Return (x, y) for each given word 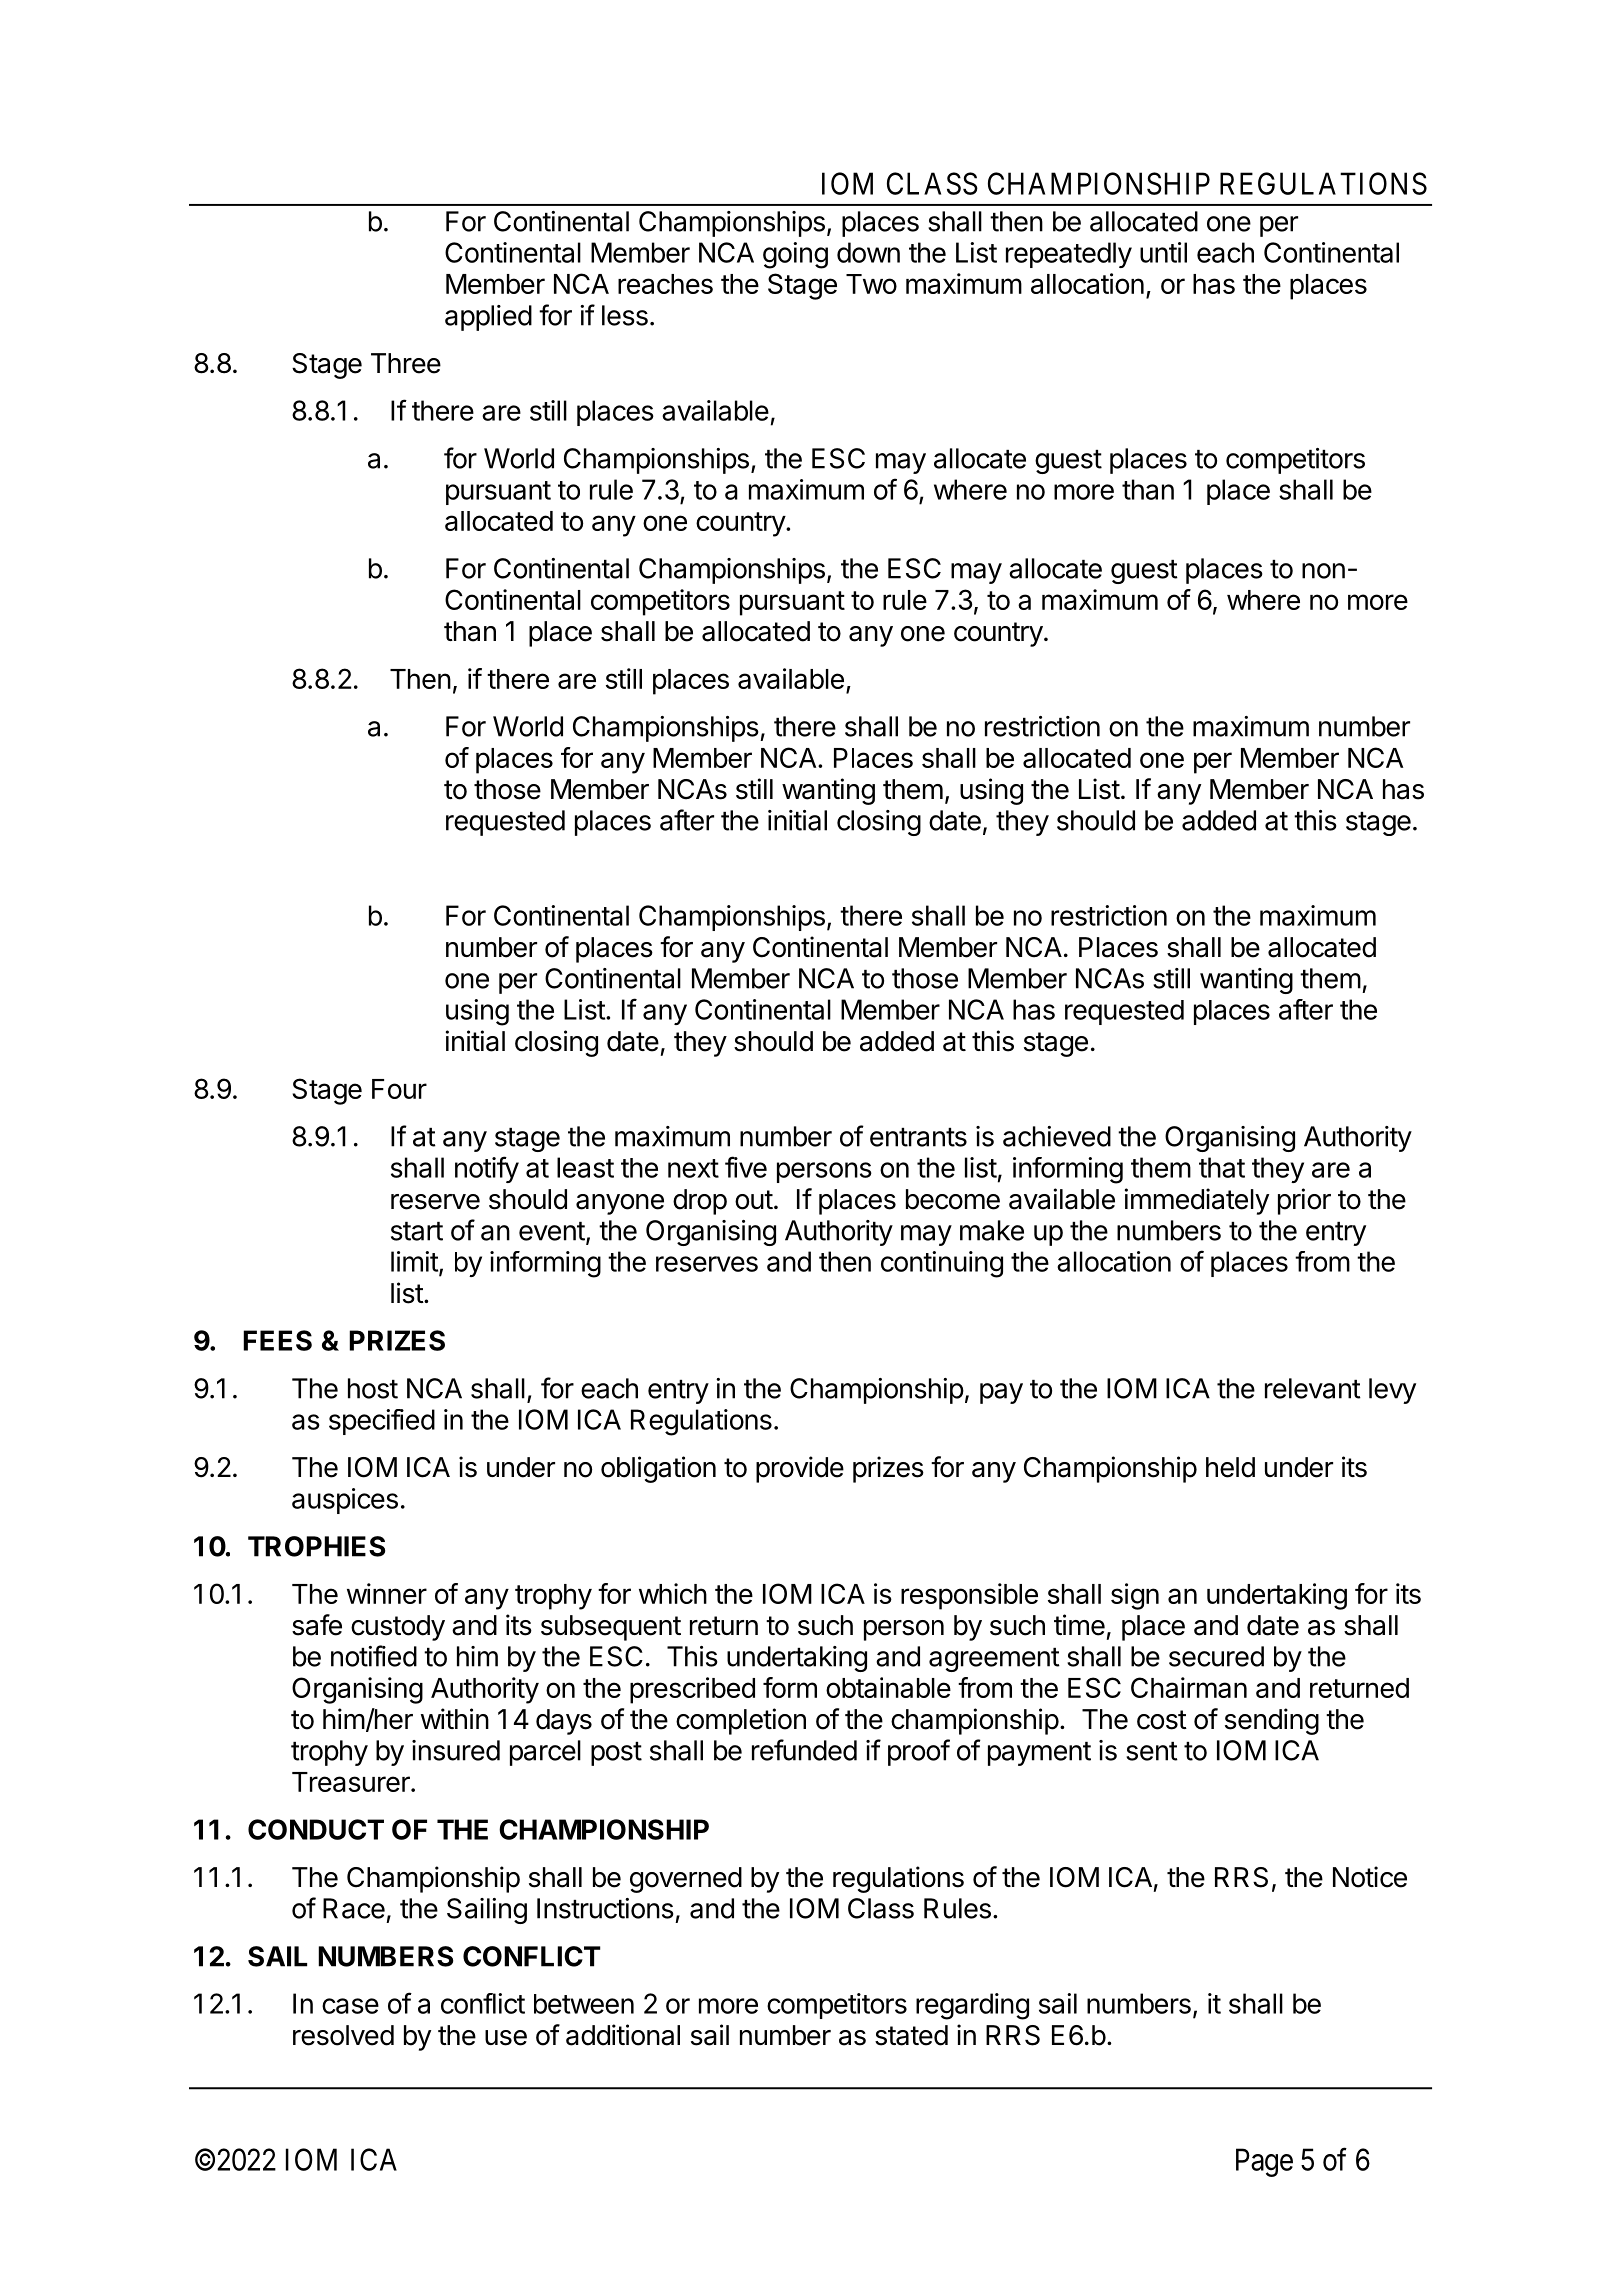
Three (406, 363)
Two (871, 284)
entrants (918, 1137)
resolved (343, 2035)
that (1222, 1167)
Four (399, 1089)
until (1163, 252)
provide (800, 1469)
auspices (345, 1501)
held (1230, 1467)
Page (1264, 2162)
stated (911, 2035)
